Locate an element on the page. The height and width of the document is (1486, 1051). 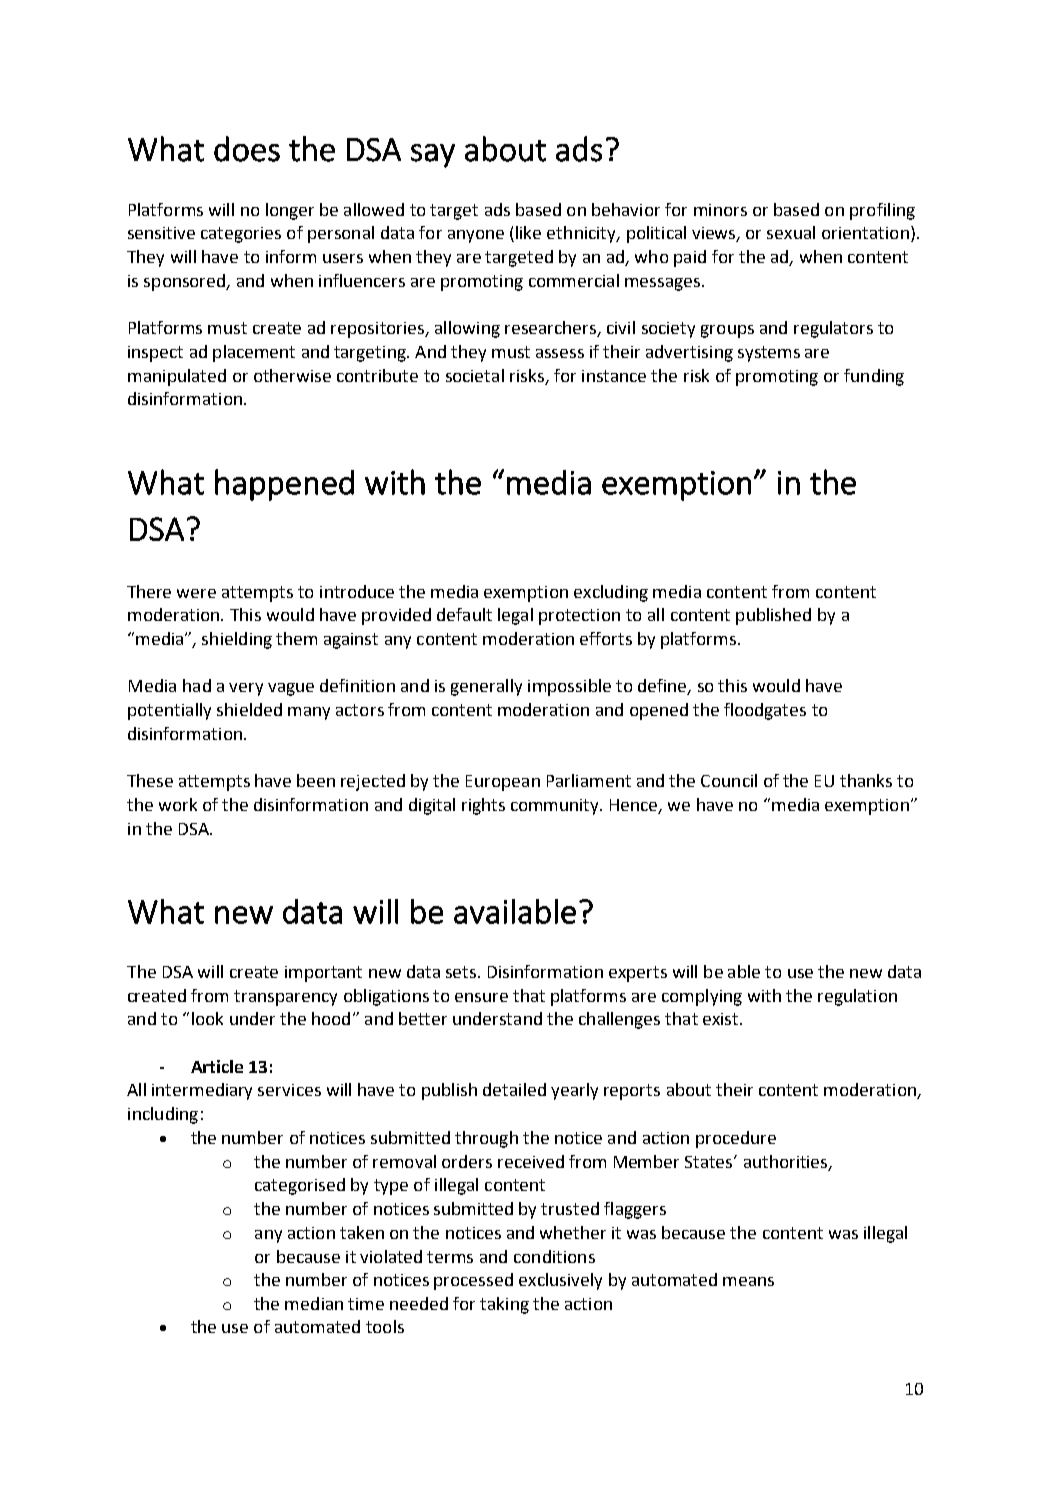
funding is located at coordinates (874, 377).
